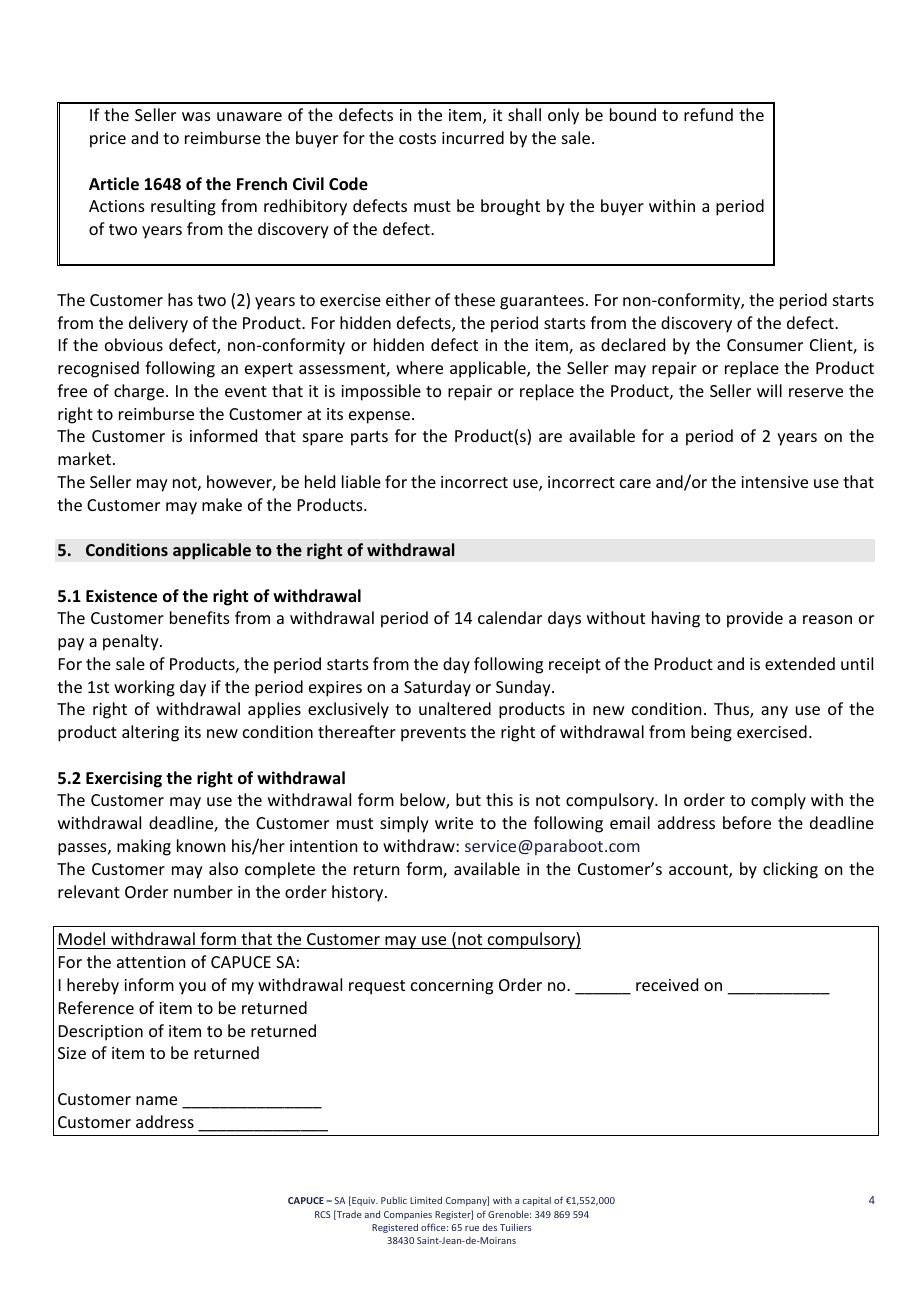 The image size is (924, 1308). Describe the element at coordinates (765, 345) in the screenshot. I see `Consumer` at that location.
